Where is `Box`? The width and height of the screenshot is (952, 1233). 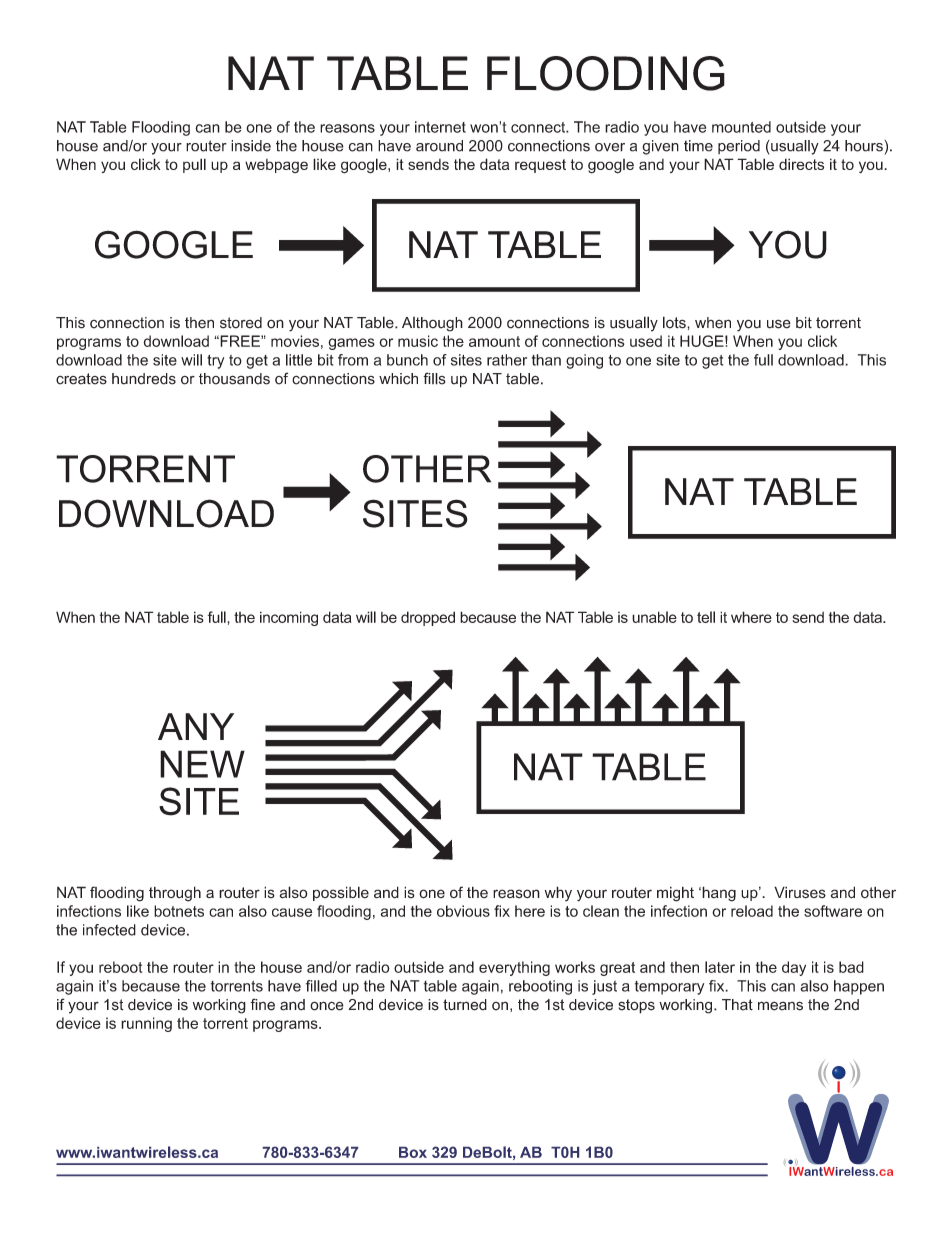
Box is located at coordinates (413, 1152).
